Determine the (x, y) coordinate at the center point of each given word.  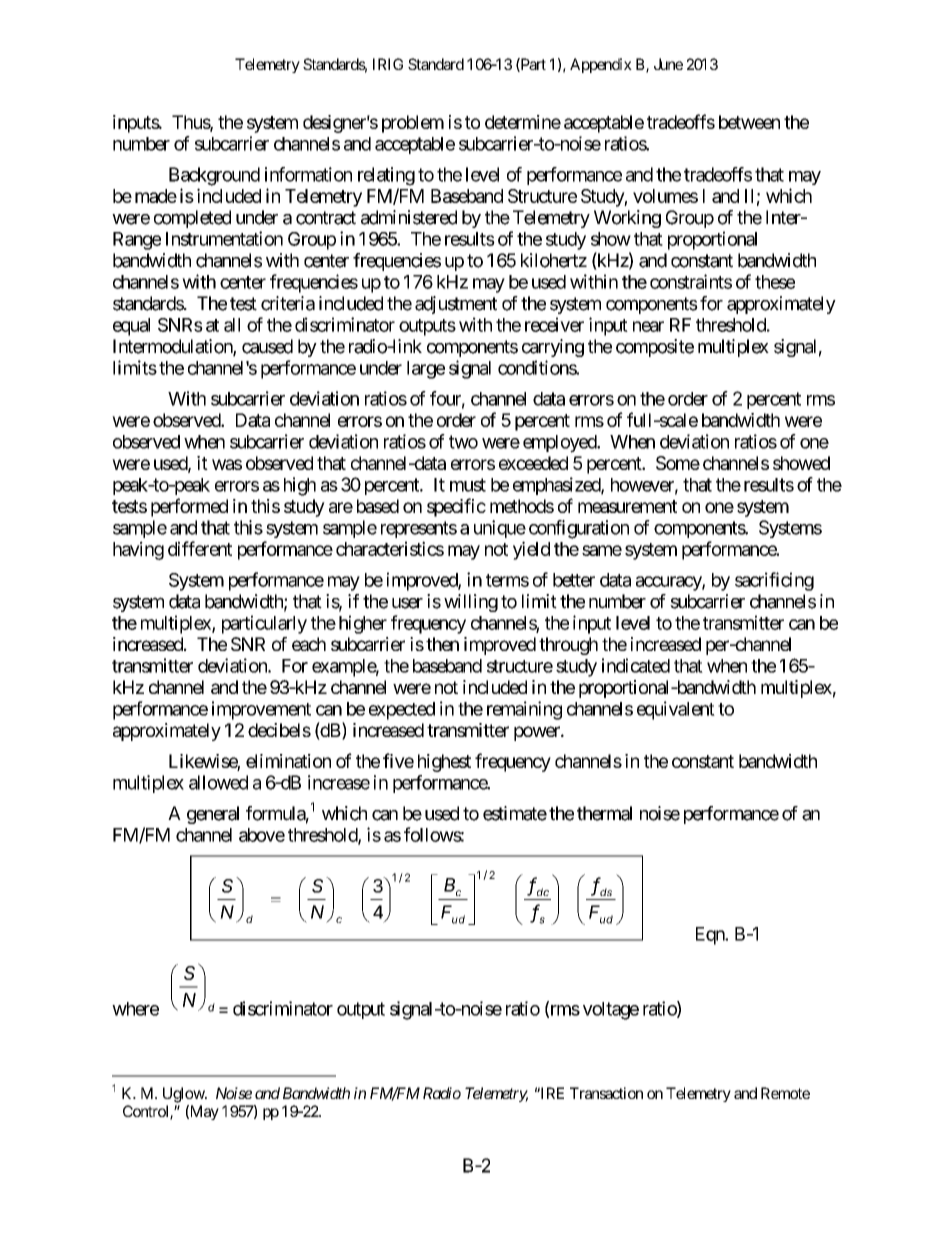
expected (402, 711)
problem (413, 124)
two (463, 442)
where (135, 1009)
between (749, 122)
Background (214, 176)
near (648, 326)
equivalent (676, 710)
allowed (218, 782)
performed (189, 507)
